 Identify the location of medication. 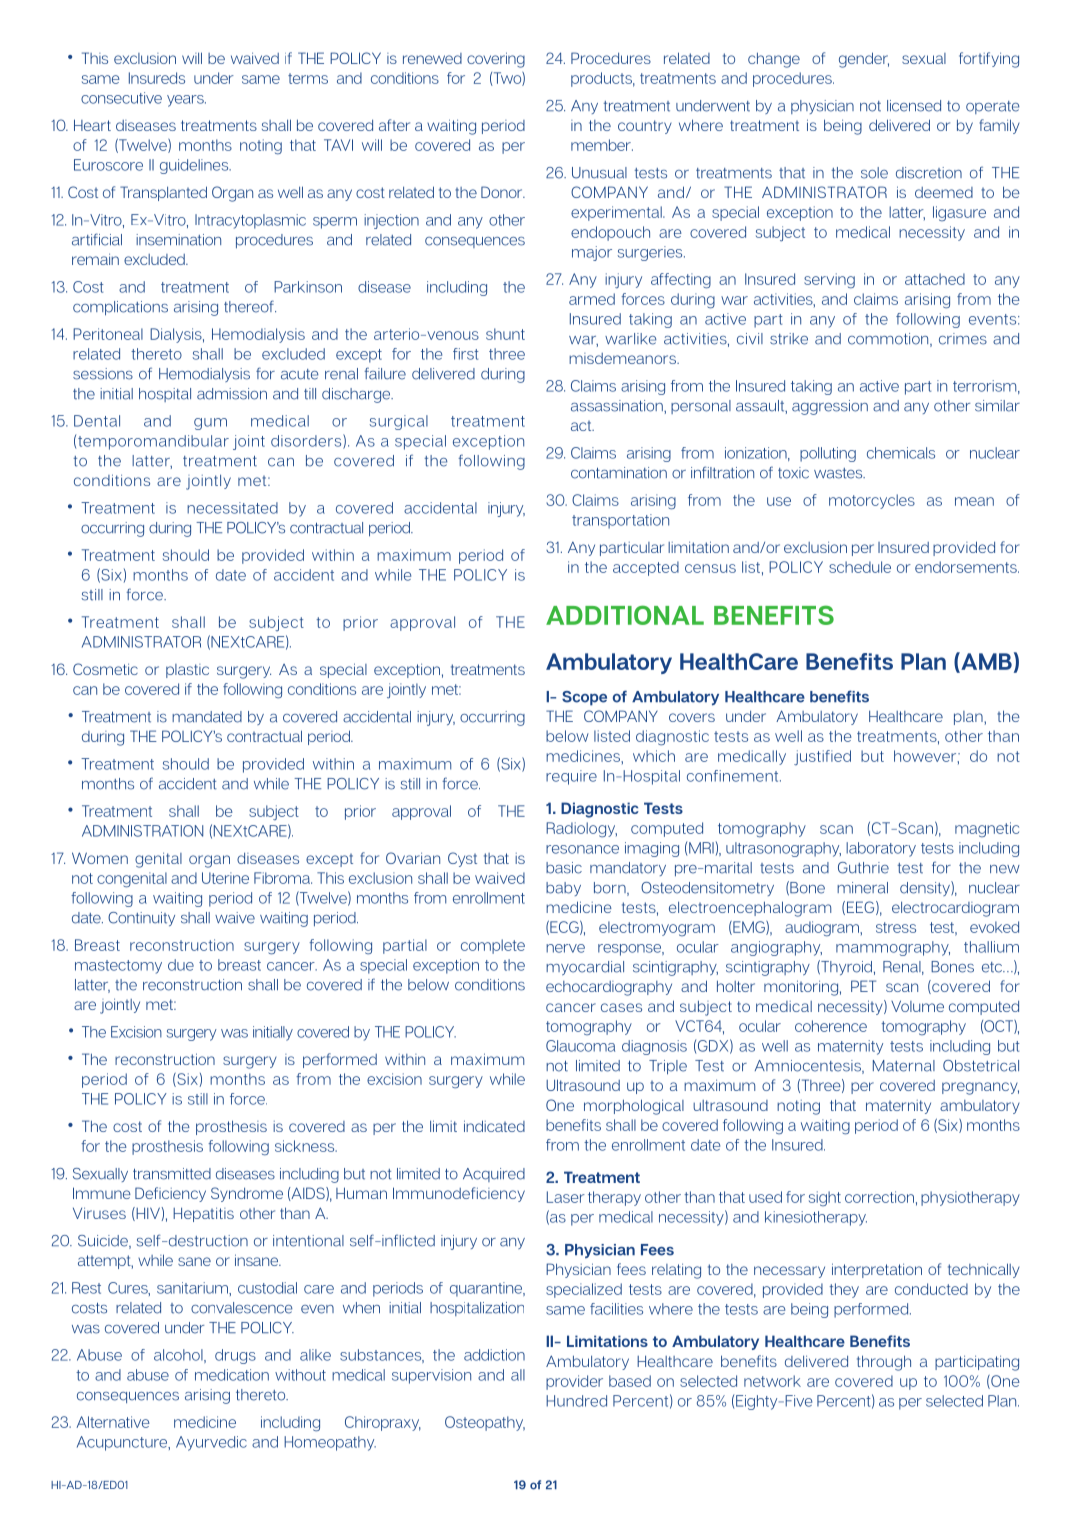
(232, 1375).
